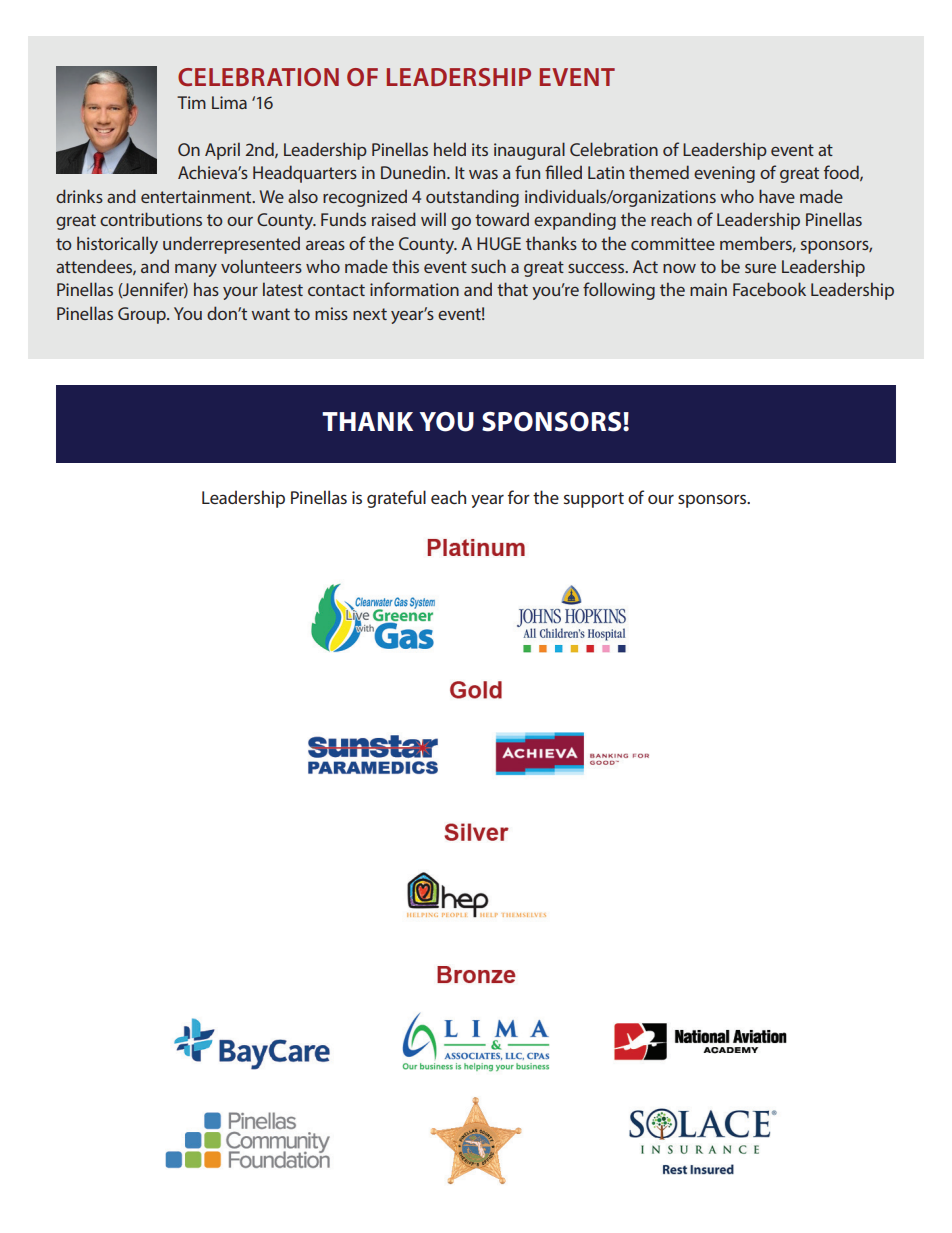  I want to click on main, so click(708, 289).
